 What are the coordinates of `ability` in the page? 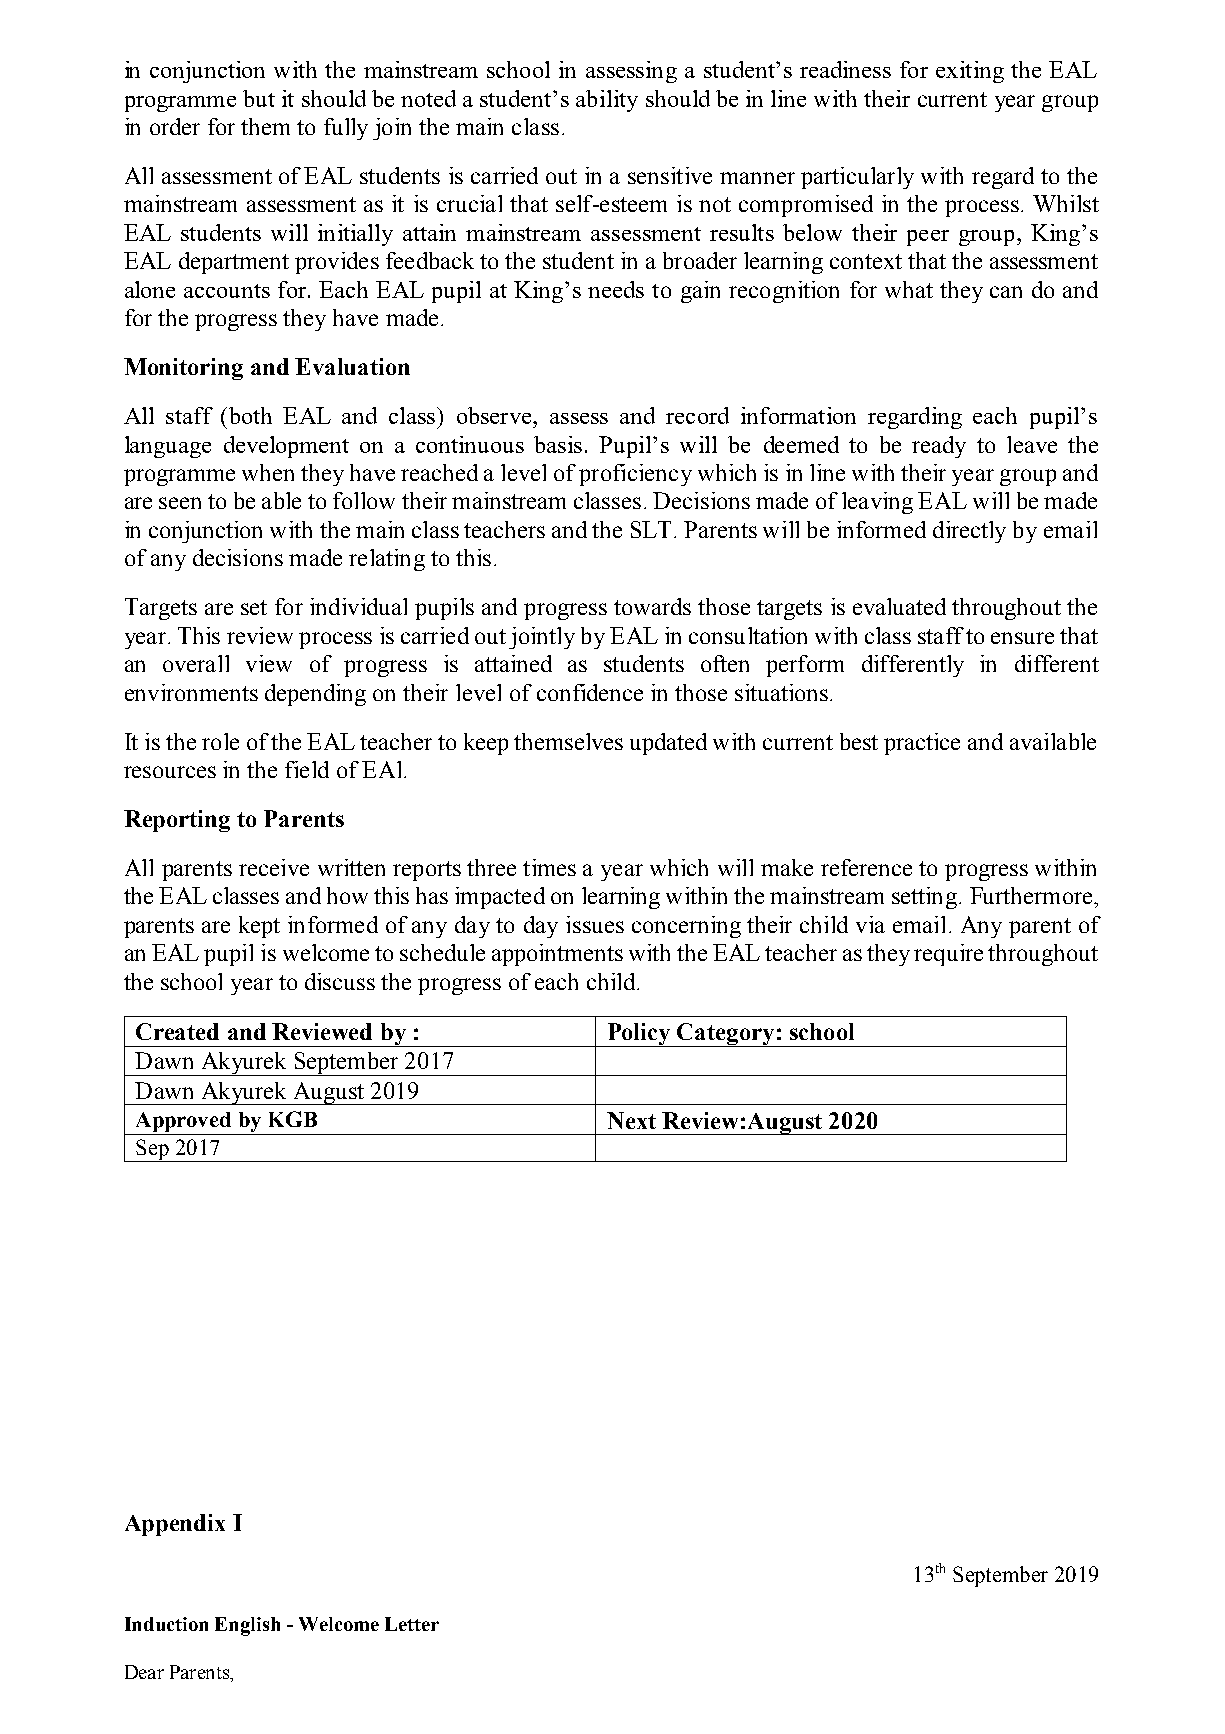 It's located at (607, 101).
